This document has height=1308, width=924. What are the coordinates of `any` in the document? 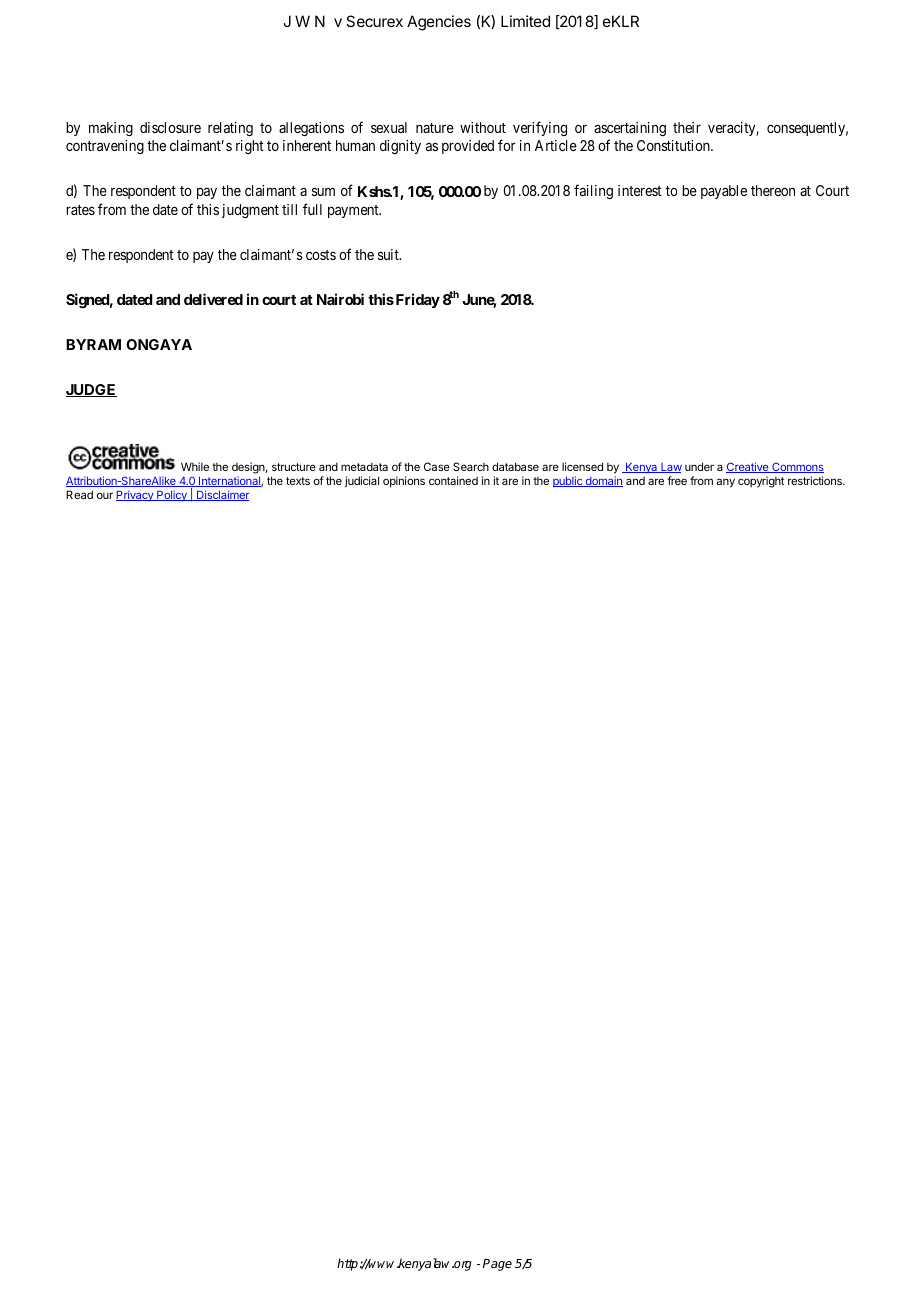 It's located at (726, 483).
